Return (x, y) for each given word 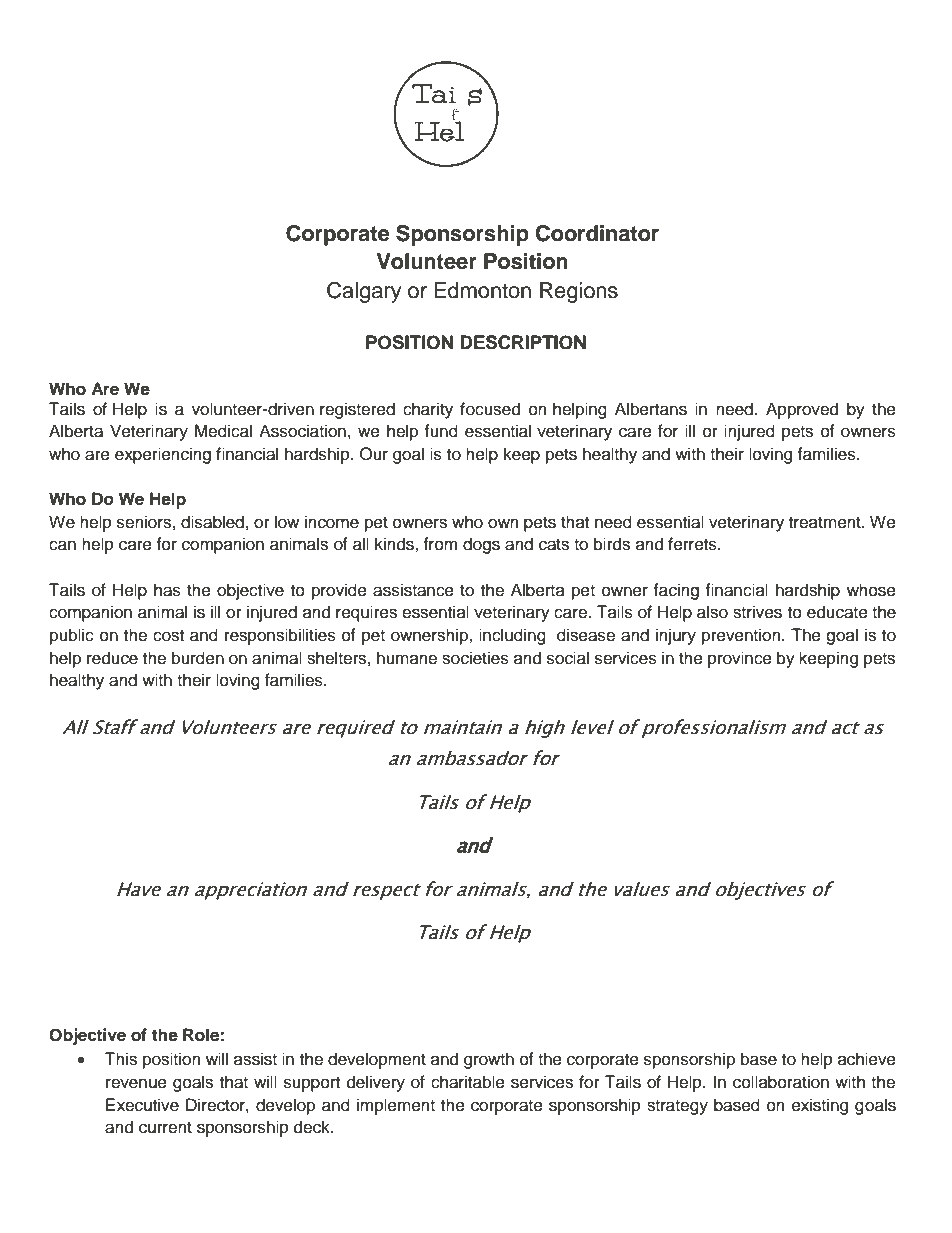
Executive (142, 1105)
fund (441, 431)
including (512, 636)
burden (198, 658)
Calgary (364, 292)
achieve (867, 1059)
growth (489, 1060)
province (740, 659)
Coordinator (597, 233)
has (167, 590)
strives (757, 612)
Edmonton (482, 290)
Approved (802, 410)
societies (475, 658)
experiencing (163, 455)
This (121, 1059)
